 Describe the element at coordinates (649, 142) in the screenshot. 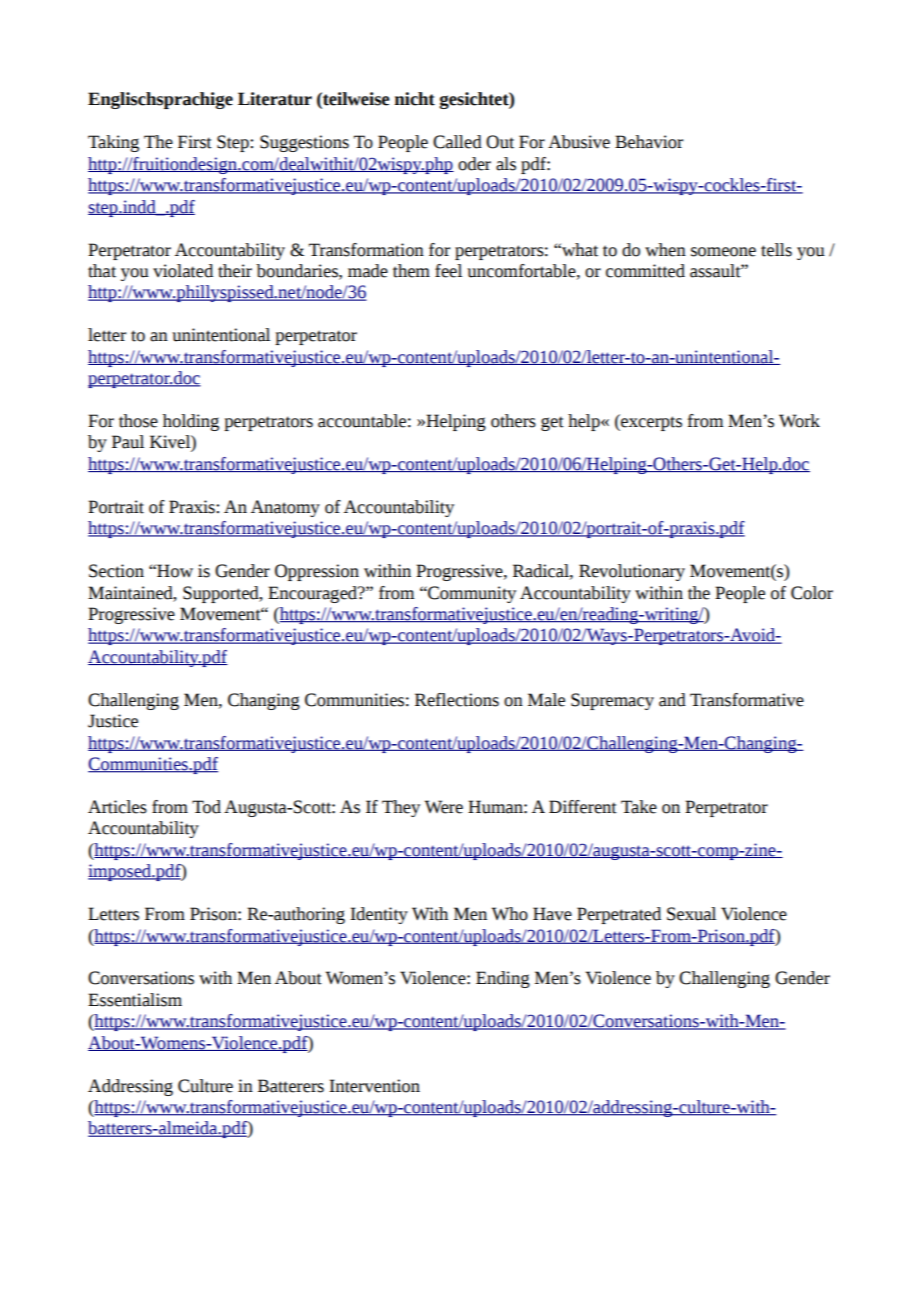

I see `Behavior` at that location.
